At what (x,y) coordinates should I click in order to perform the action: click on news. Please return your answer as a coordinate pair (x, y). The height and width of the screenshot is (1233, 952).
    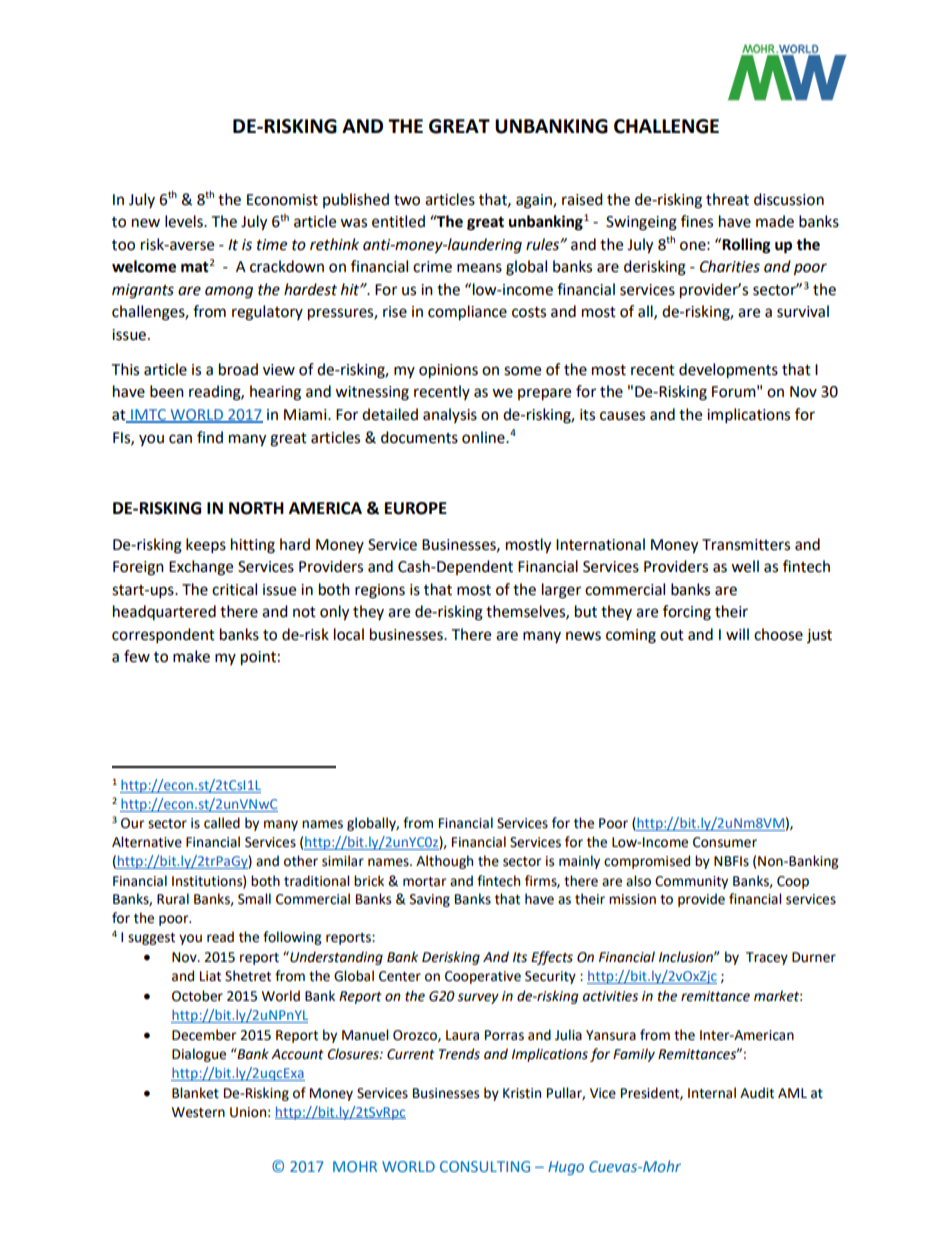
    Looking at the image, I should click on (583, 636).
